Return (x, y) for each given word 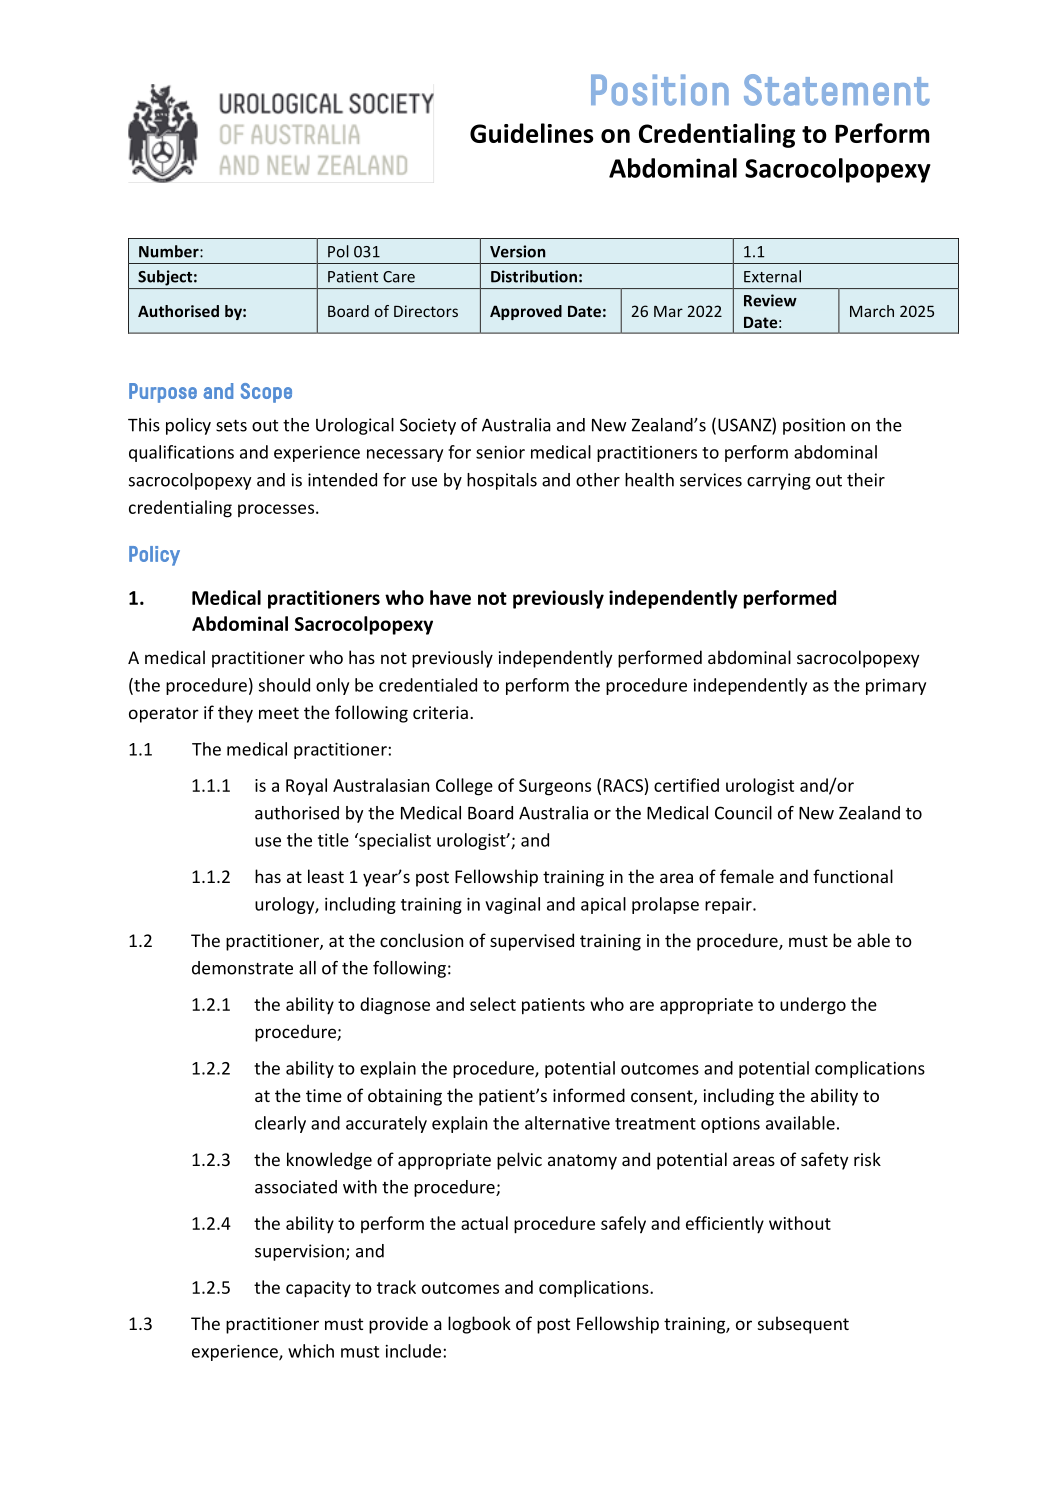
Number (170, 251)
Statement (837, 90)
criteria (440, 712)
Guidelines (531, 133)
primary (896, 687)
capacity (318, 1289)
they (235, 714)
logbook (479, 1325)
